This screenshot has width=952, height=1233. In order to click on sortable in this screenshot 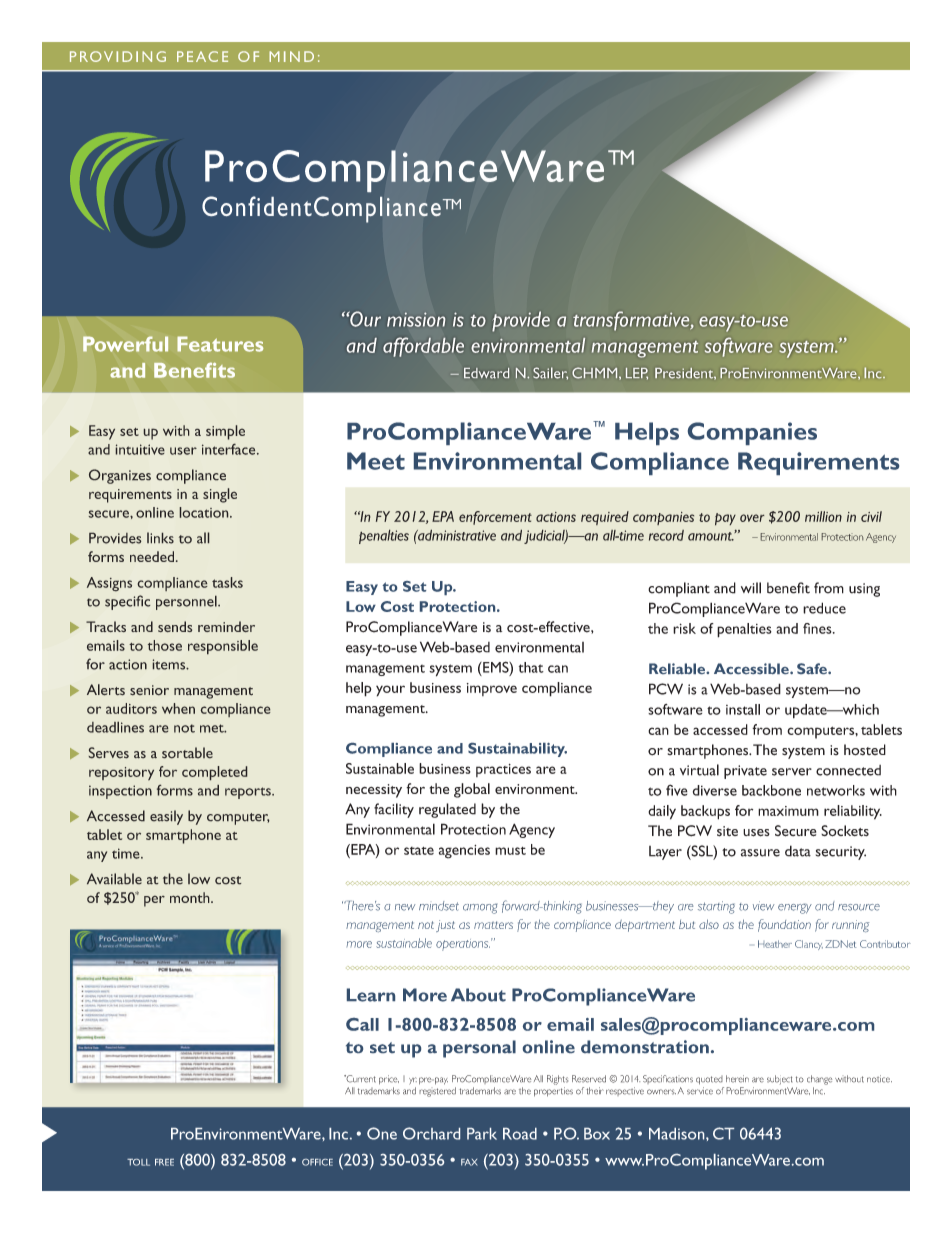, I will do `click(187, 753)`.
